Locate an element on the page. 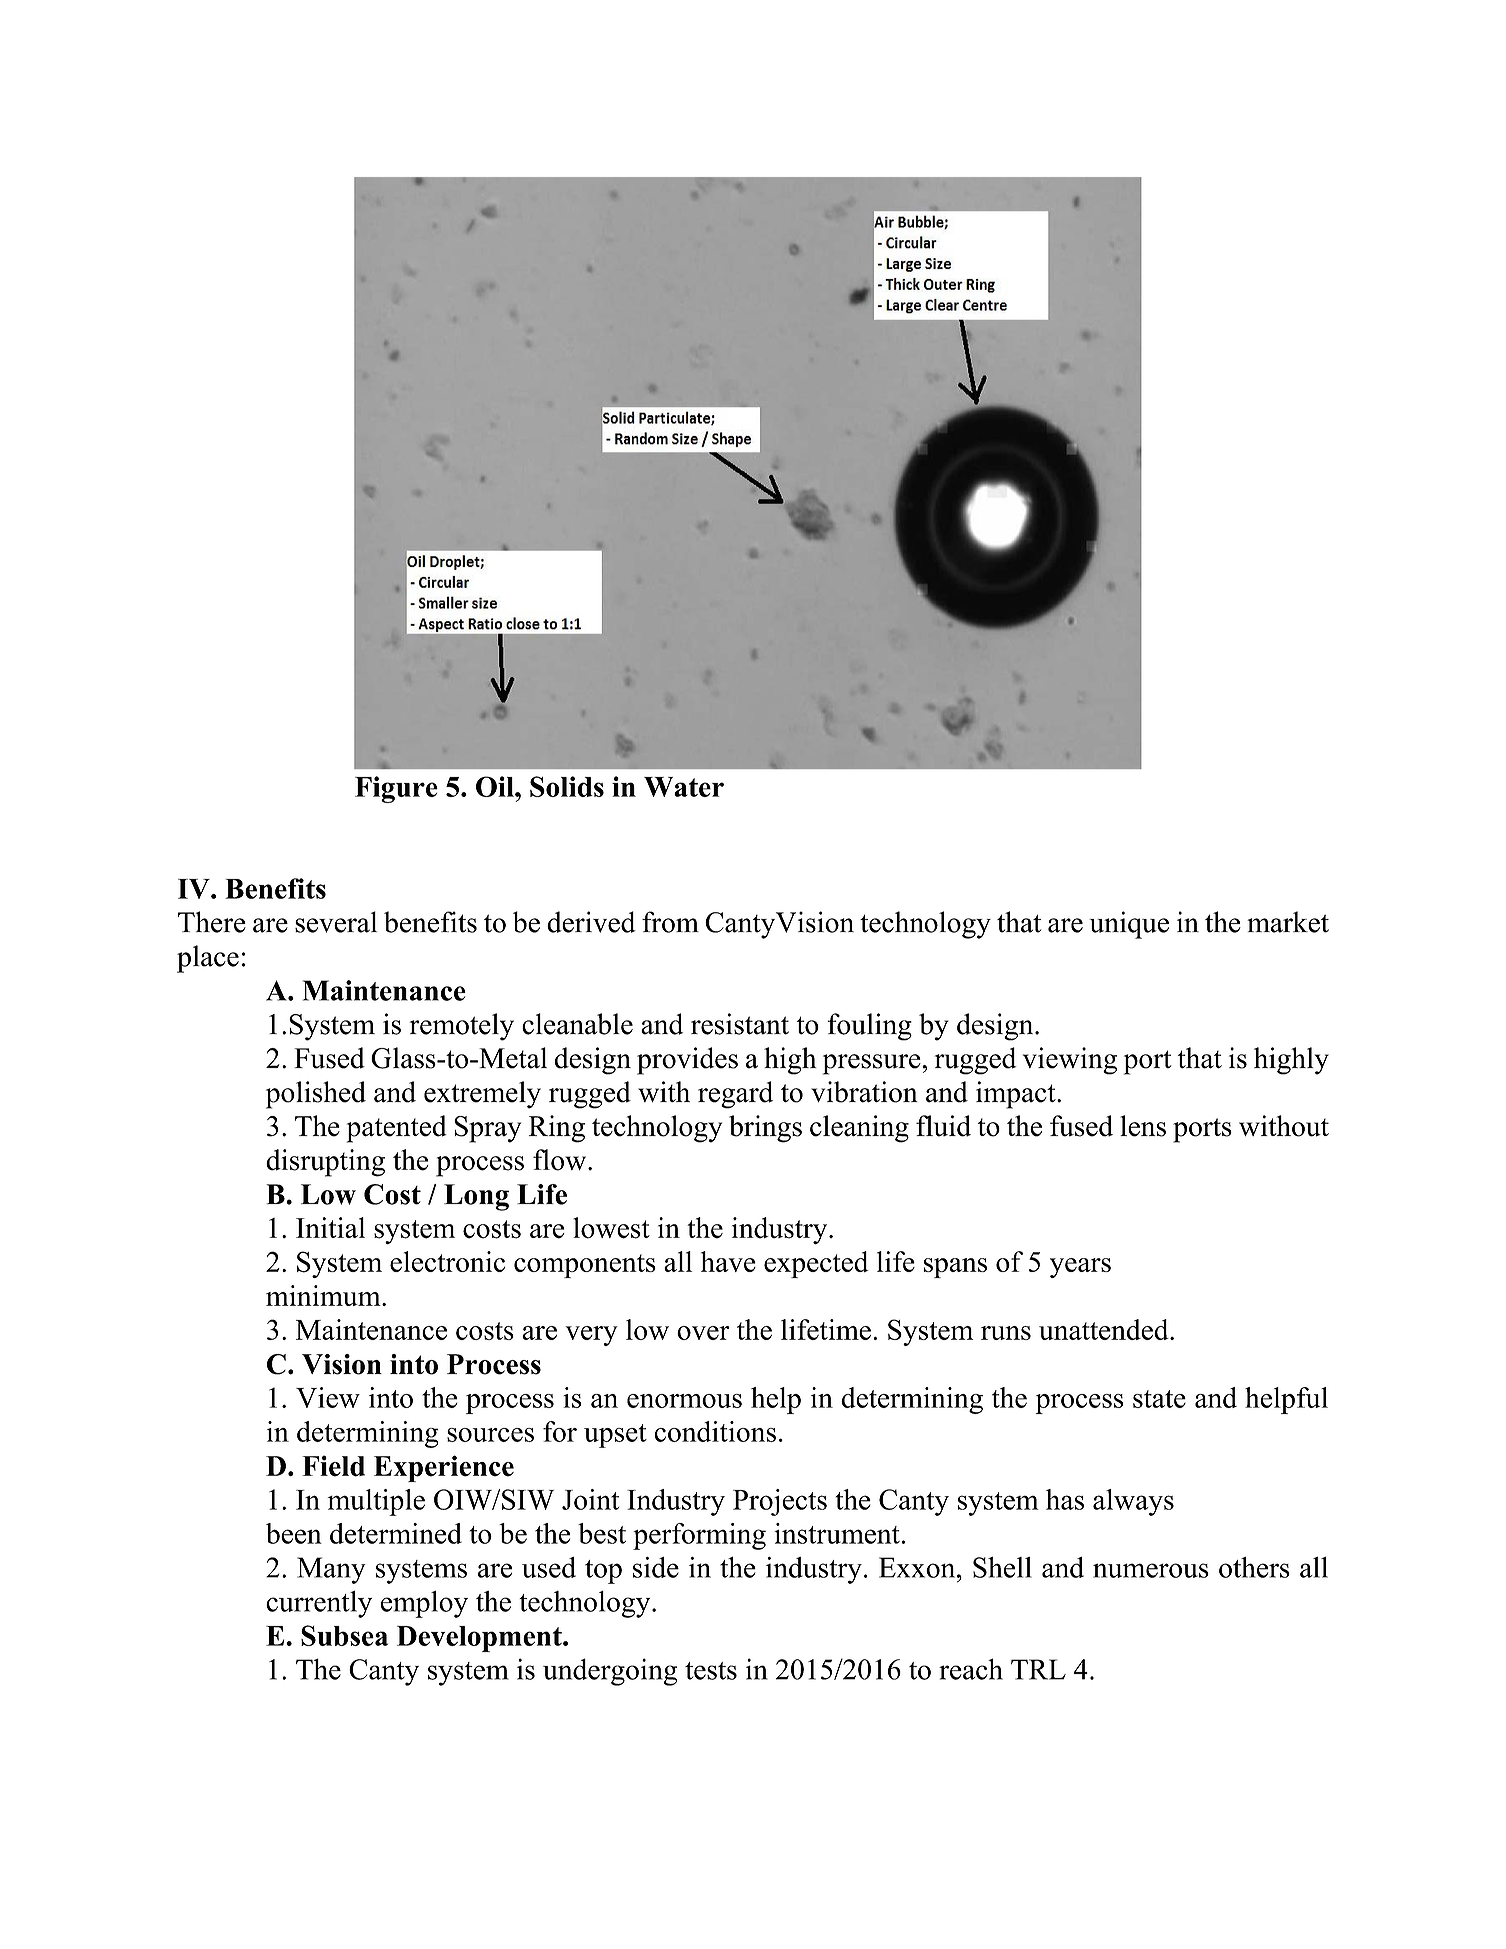 Image resolution: width=1506 pixels, height=1949 pixels. tests is located at coordinates (711, 1671).
